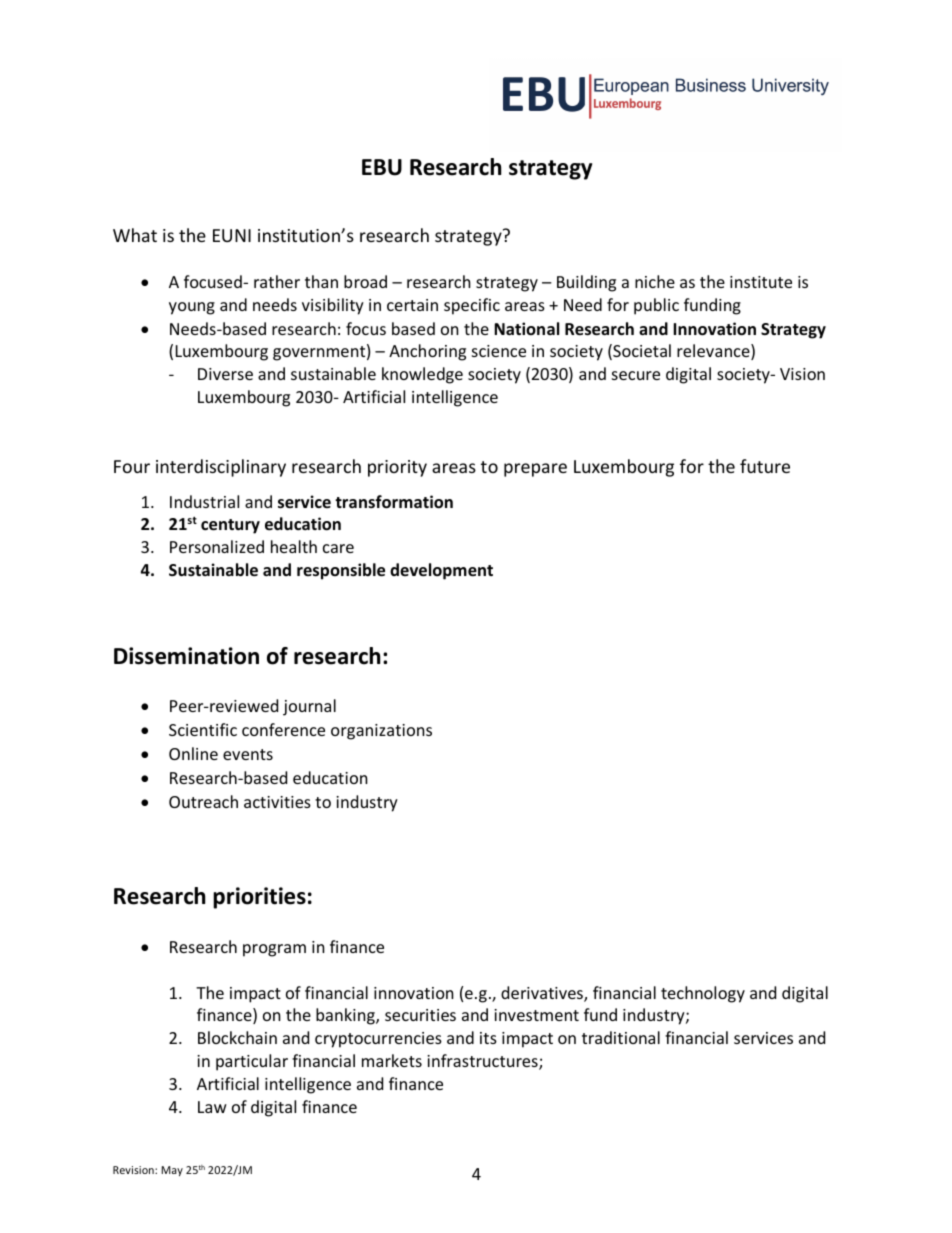 The height and width of the page is (1233, 952). What do you see at coordinates (441, 571) in the page?
I see `development` at bounding box center [441, 571].
